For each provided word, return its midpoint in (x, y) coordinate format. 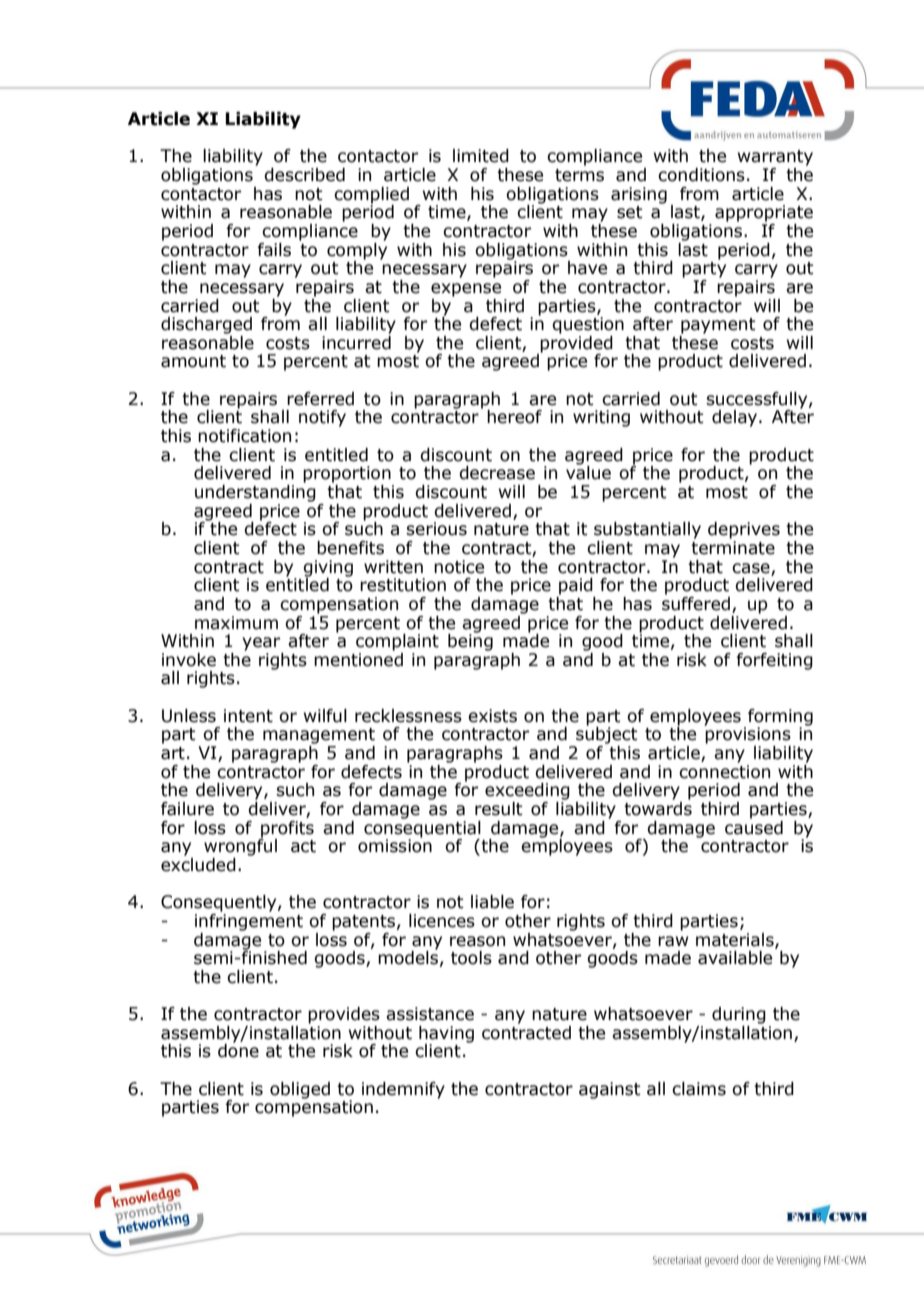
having (446, 1035)
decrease (497, 473)
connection (724, 772)
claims (699, 1089)
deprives (744, 530)
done (238, 1050)
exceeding (527, 791)
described (304, 175)
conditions (701, 175)
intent (248, 716)
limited (481, 156)
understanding (255, 493)
